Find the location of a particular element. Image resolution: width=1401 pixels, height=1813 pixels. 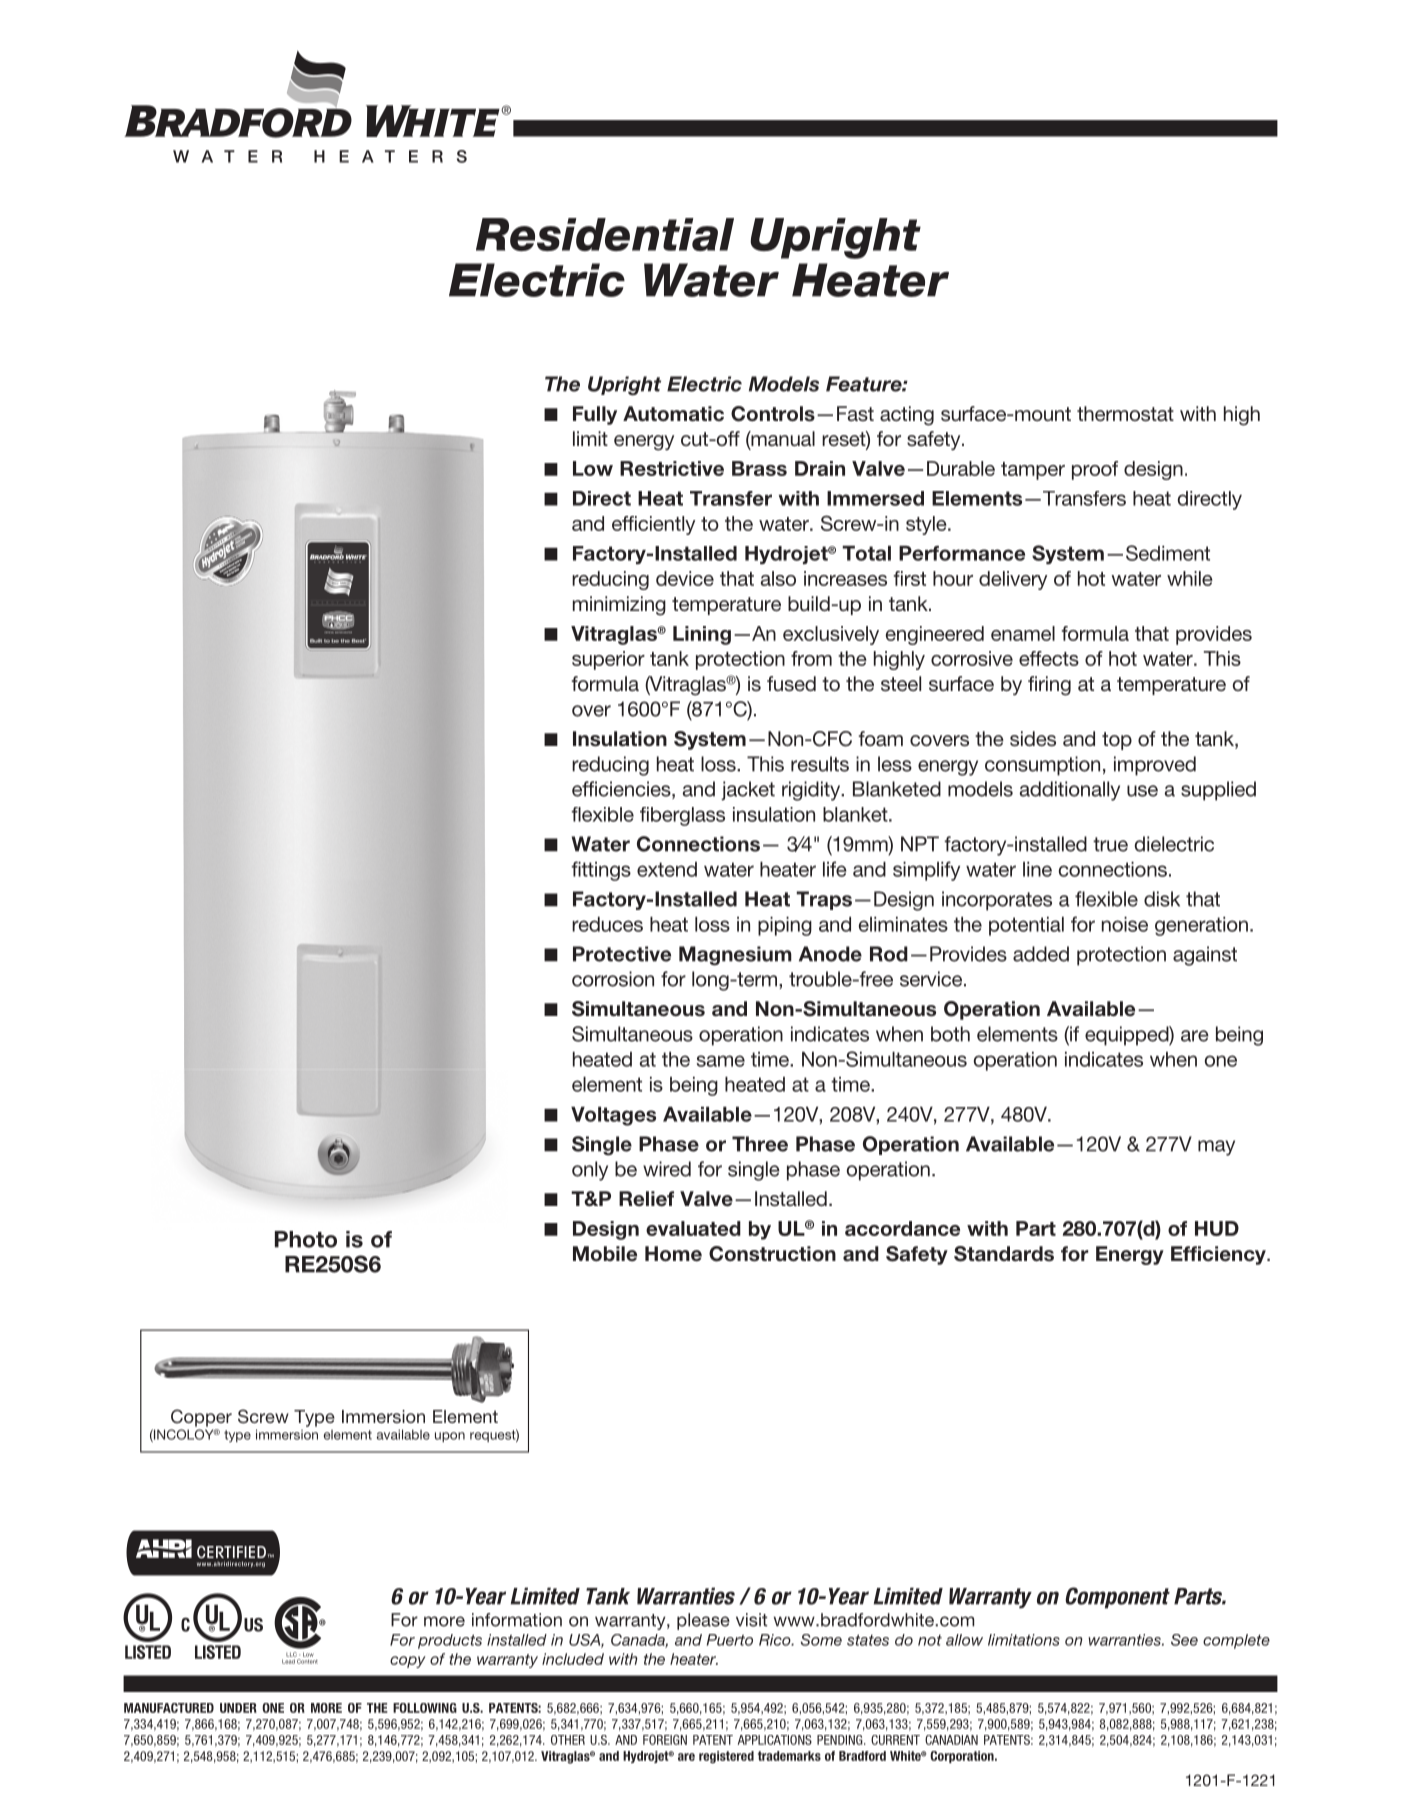

See is located at coordinates (1184, 1640).
